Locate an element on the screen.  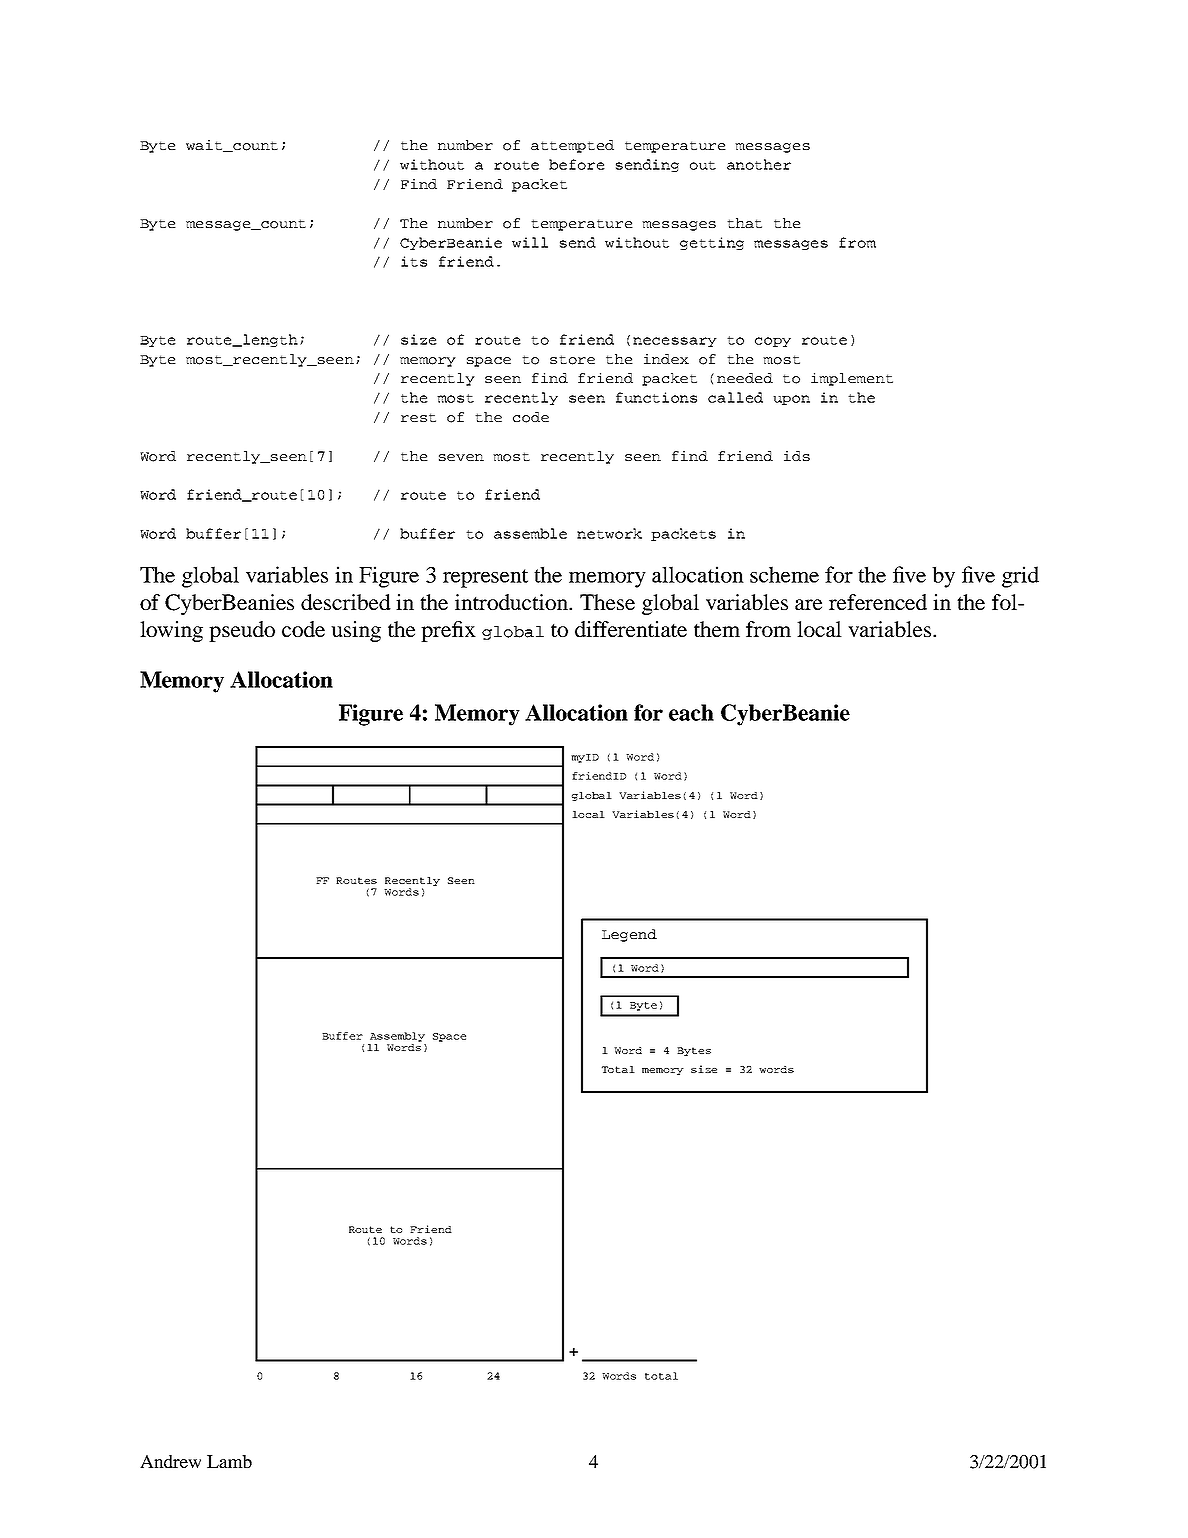
Andrew is located at coordinates (170, 1461).
